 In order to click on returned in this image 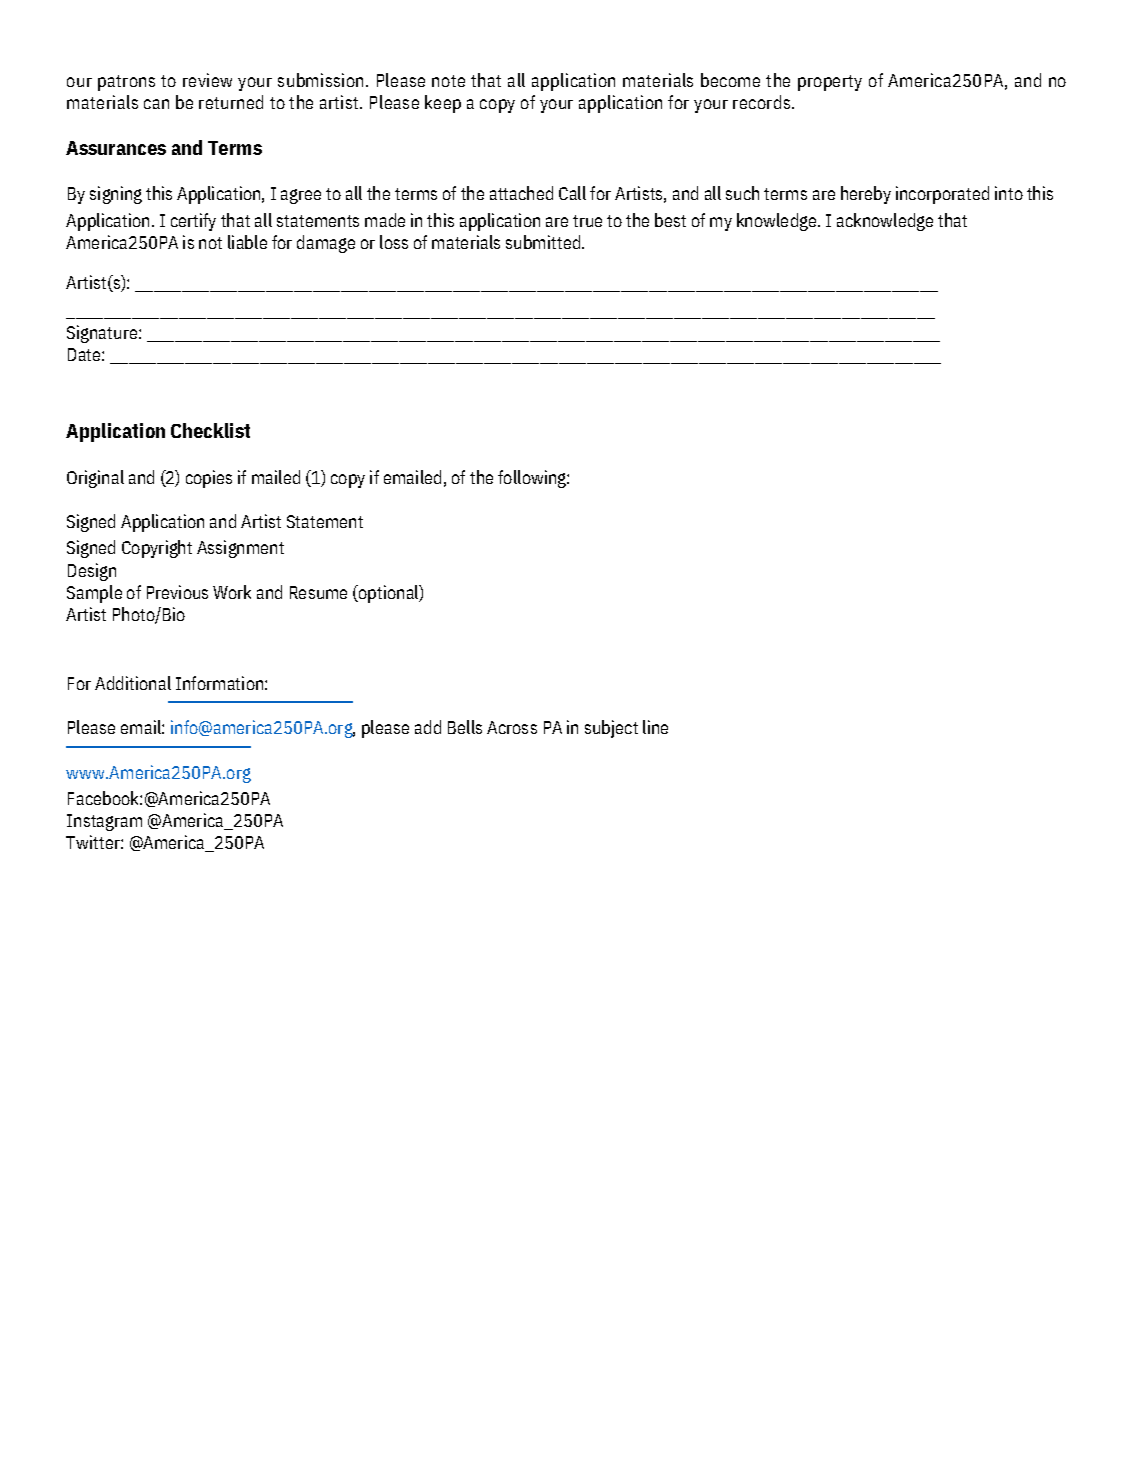, I will do `click(231, 102)`.
